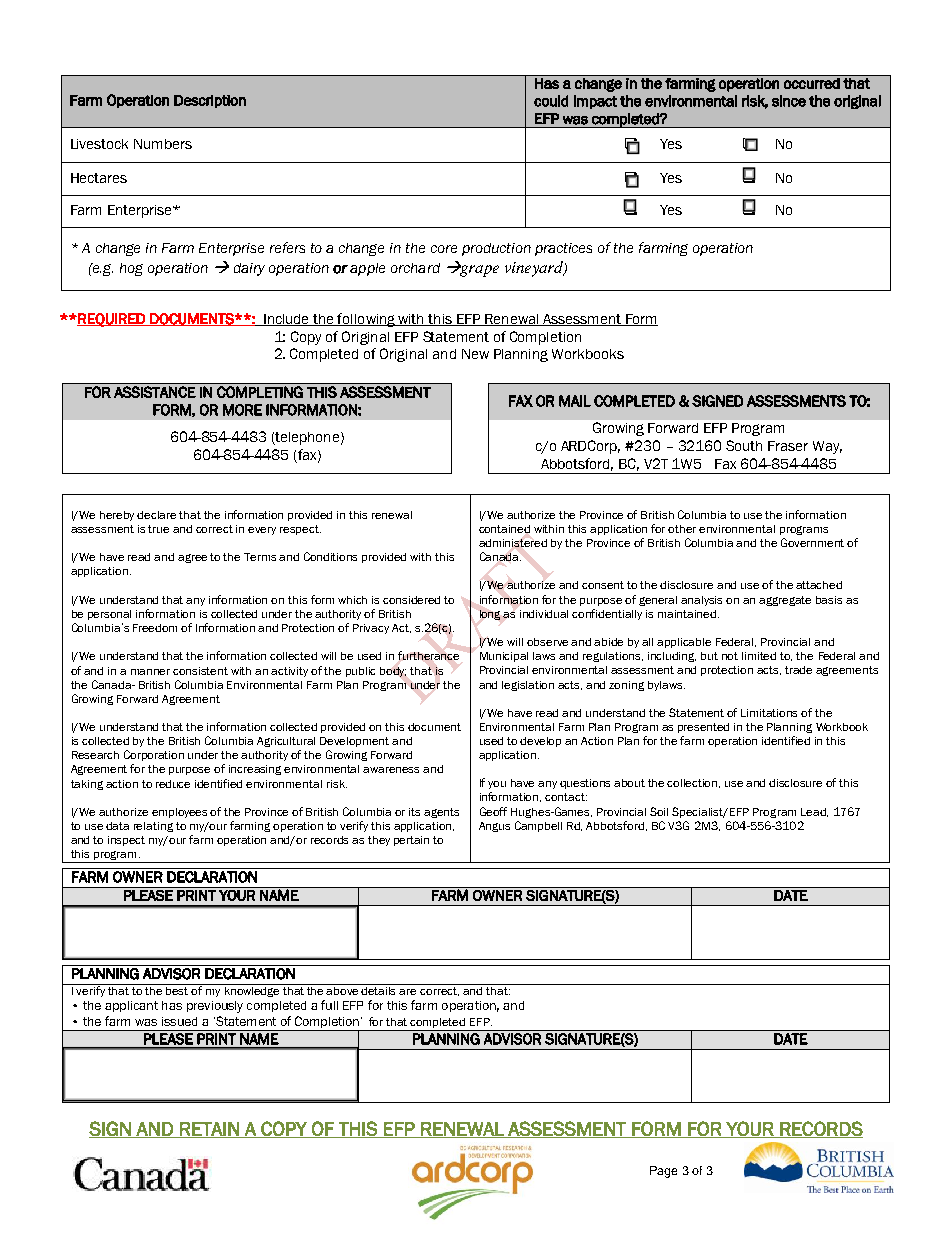  I want to click on employees, so click(181, 813).
